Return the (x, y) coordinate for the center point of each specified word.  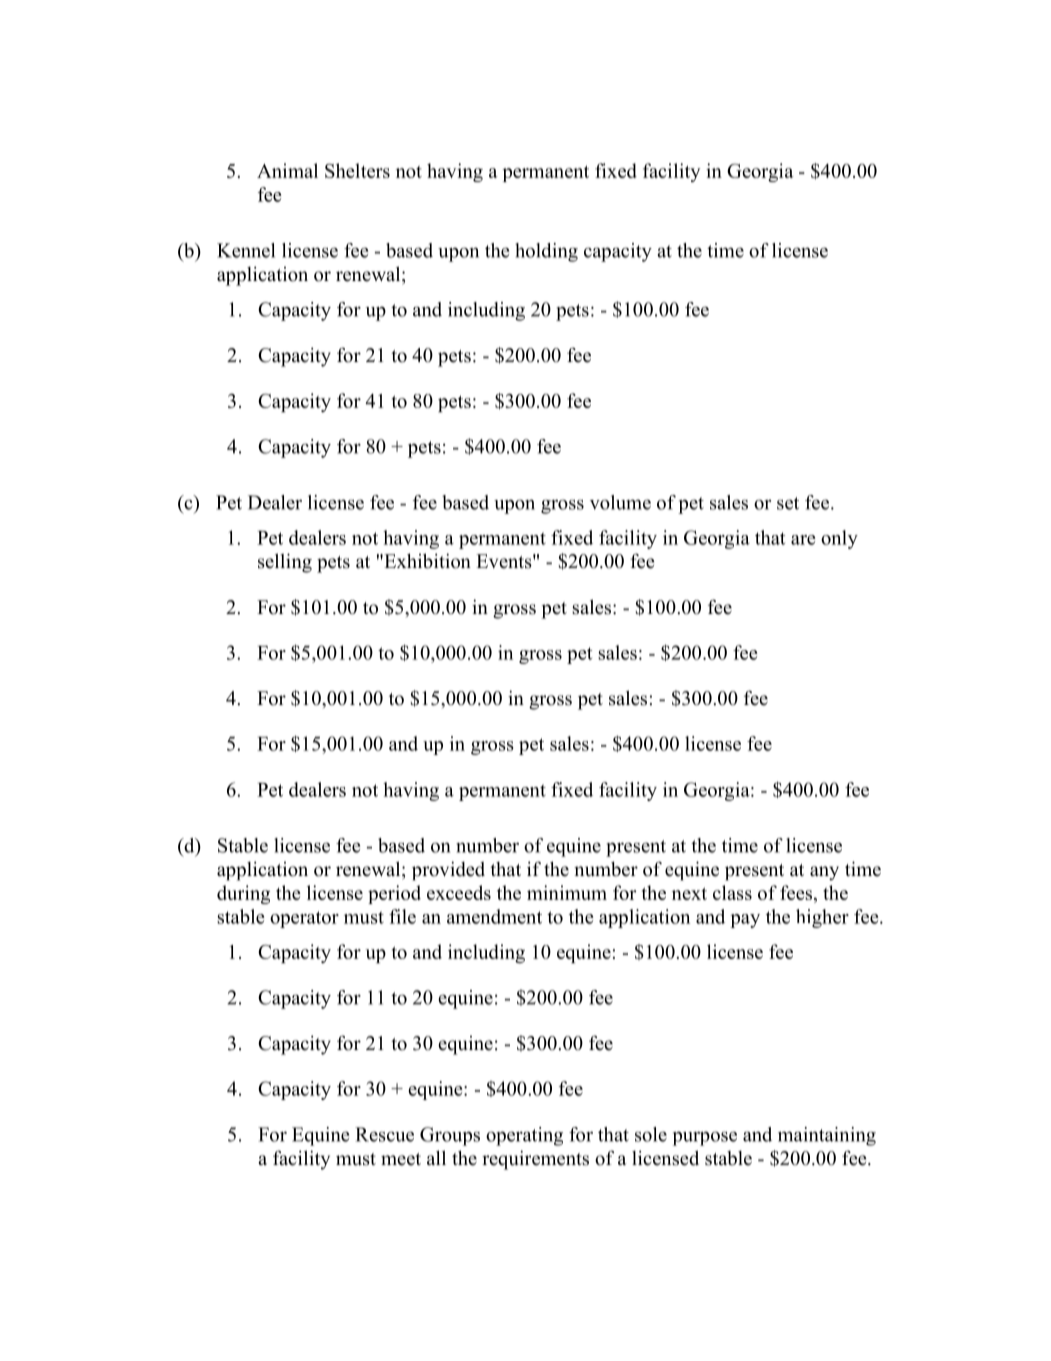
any (824, 873)
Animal (287, 170)
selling (285, 563)
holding (546, 252)
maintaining (827, 1136)
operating (524, 1136)
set (788, 503)
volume (620, 502)
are (803, 540)
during (243, 894)
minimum (567, 892)
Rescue (384, 1134)
